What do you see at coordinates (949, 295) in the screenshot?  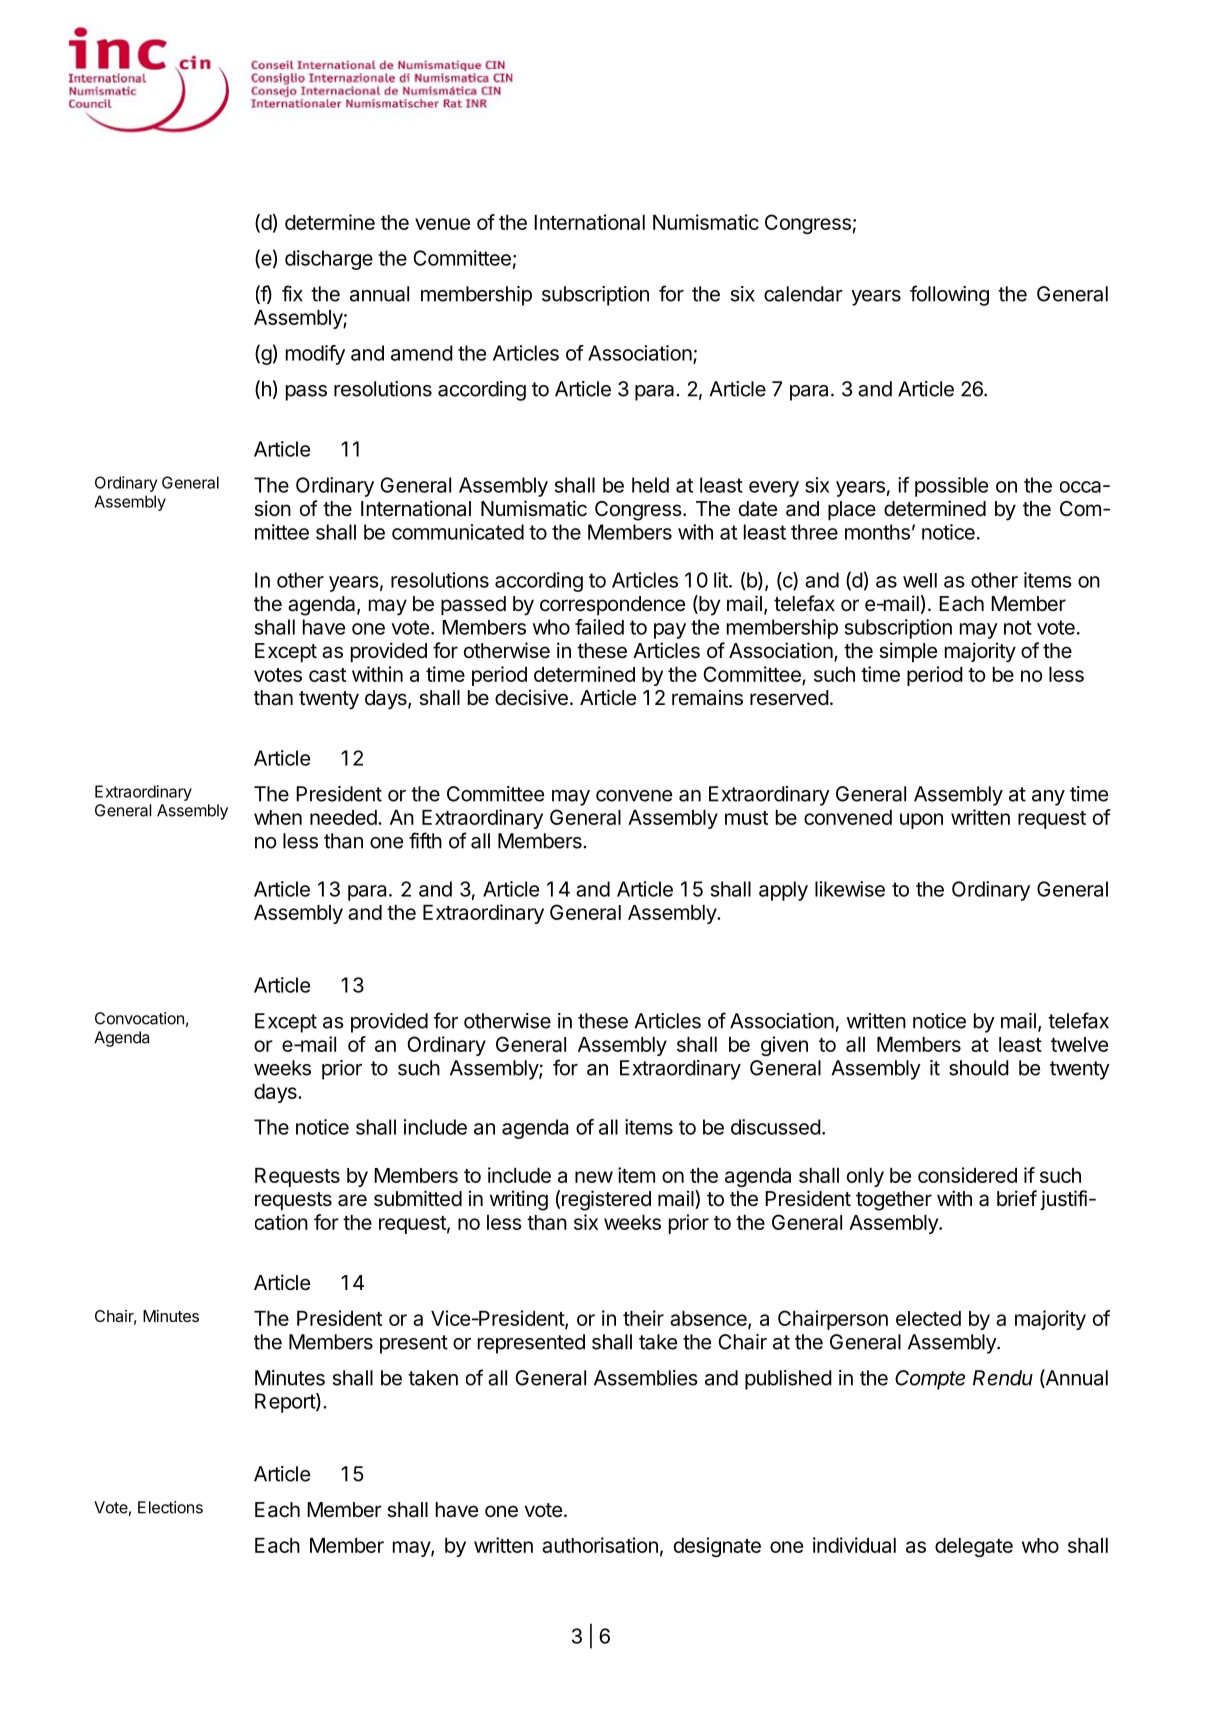 I see `following` at bounding box center [949, 295].
